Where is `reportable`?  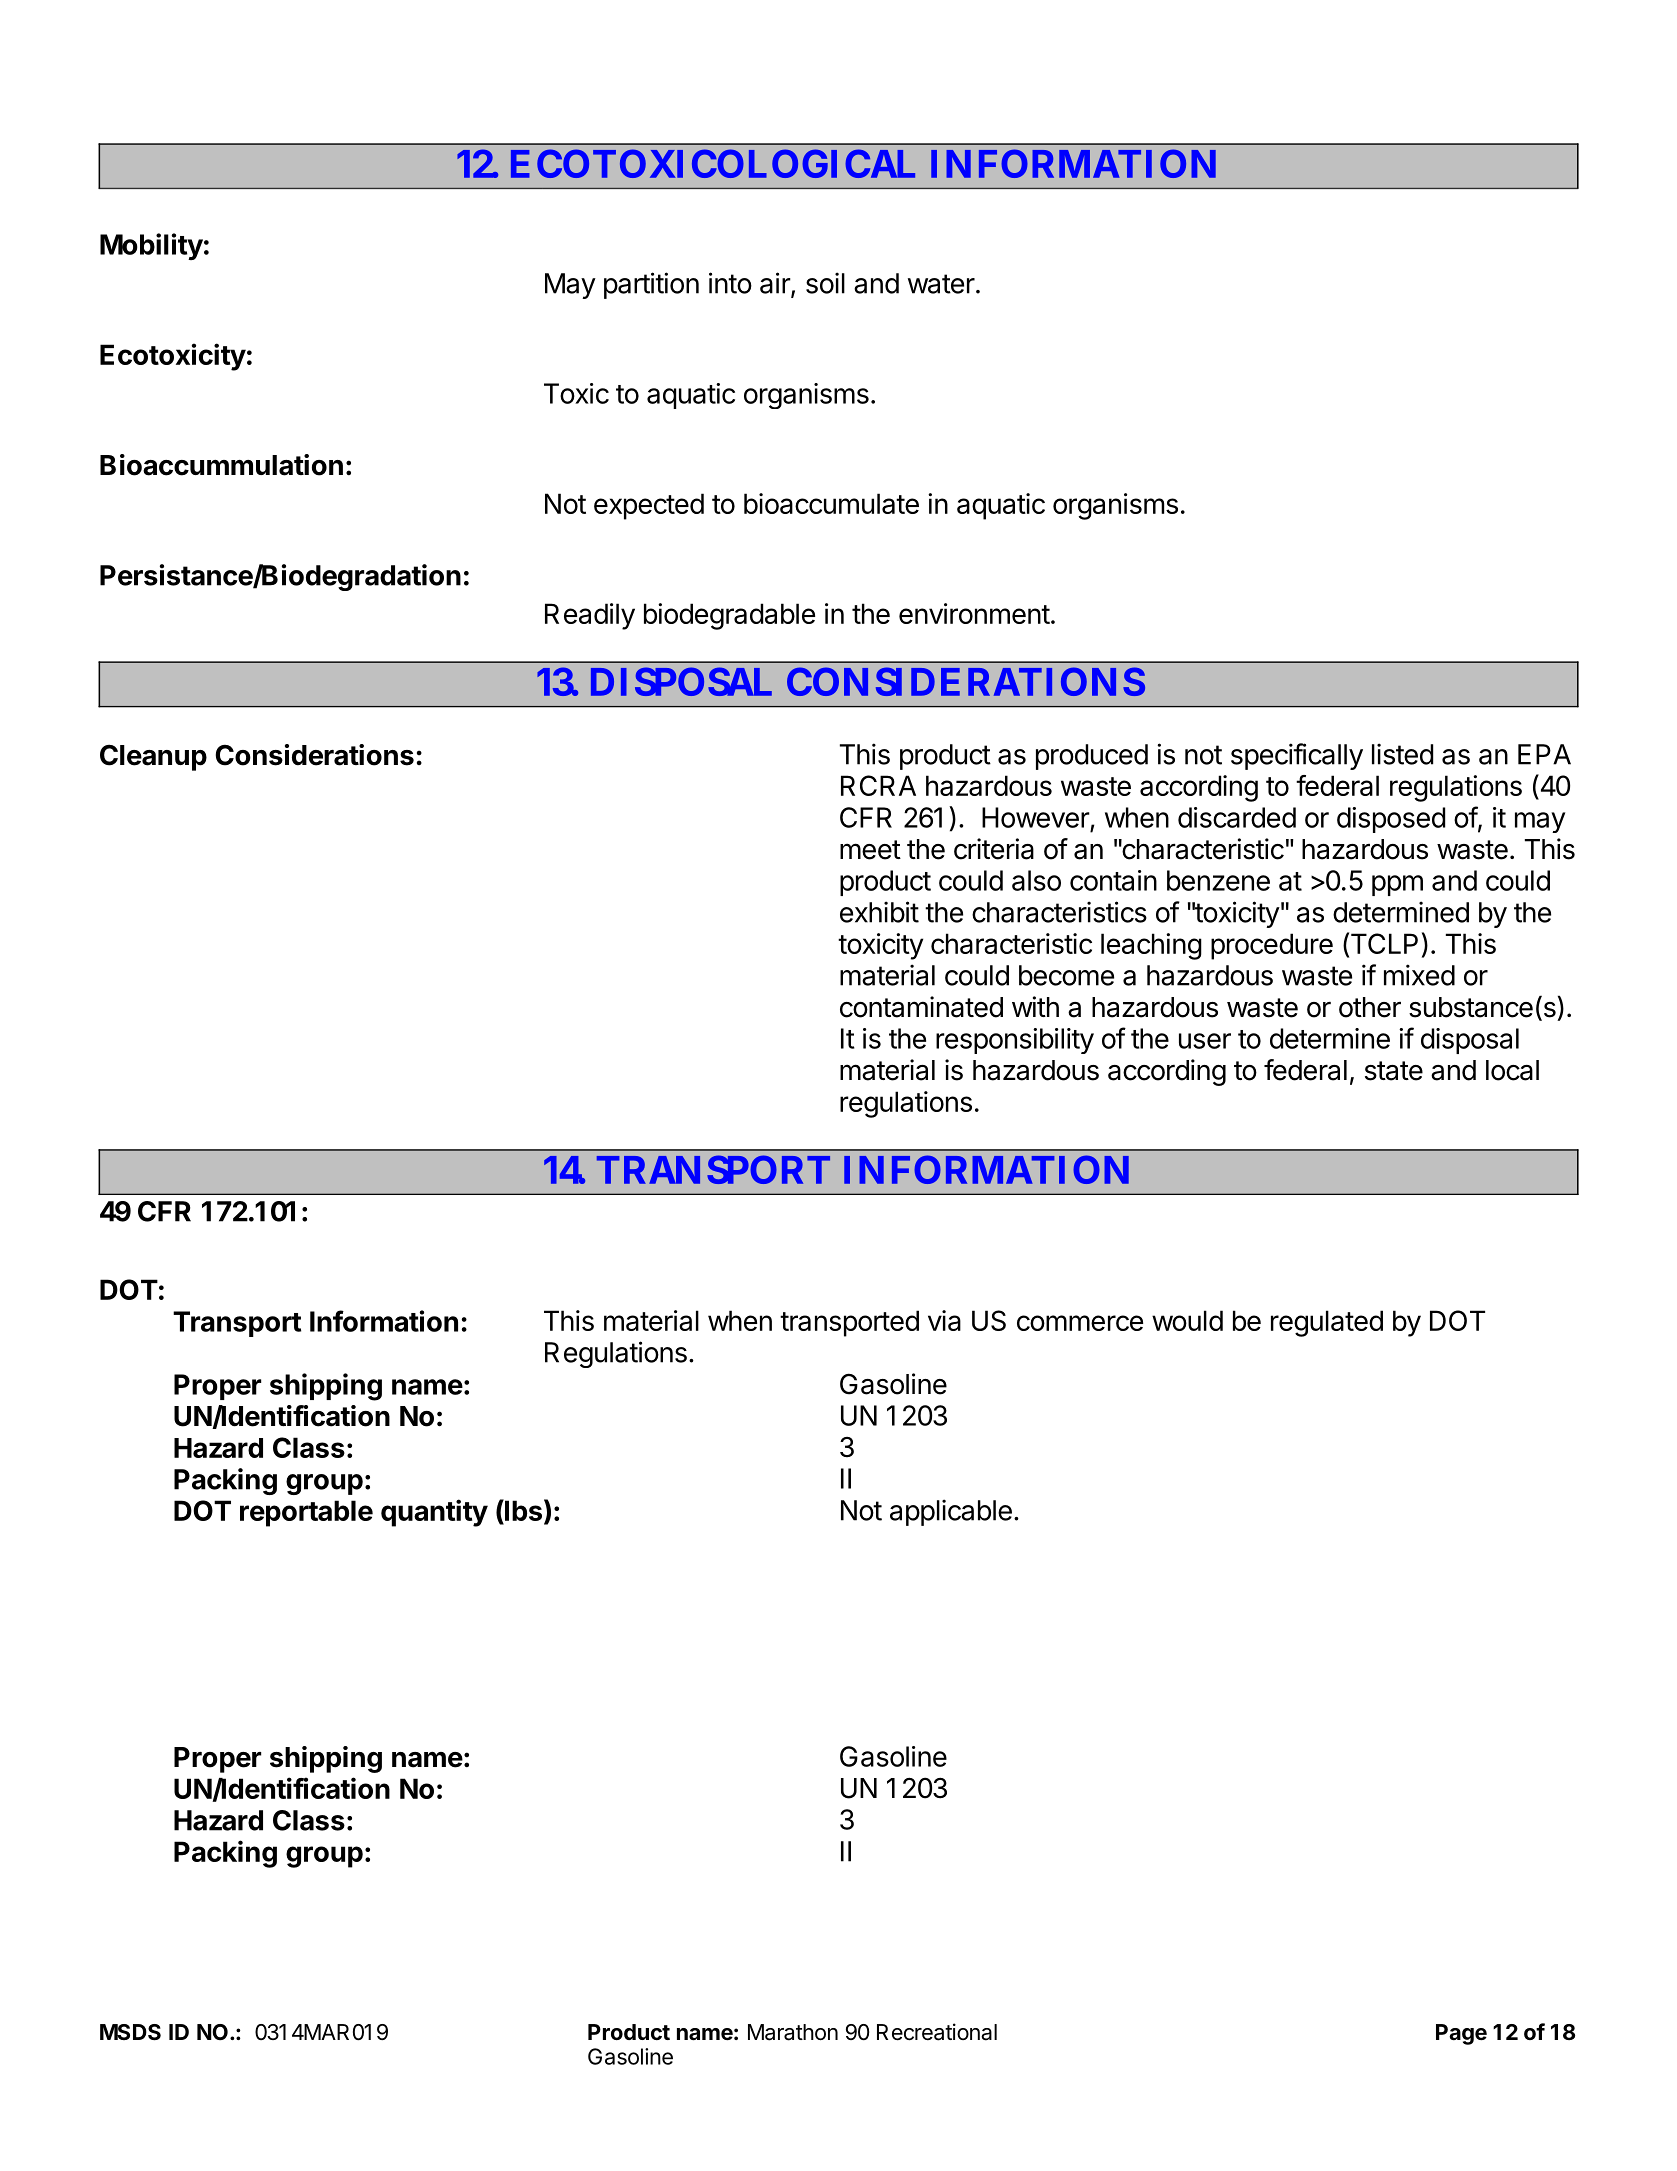
reportable is located at coordinates (306, 1513).
